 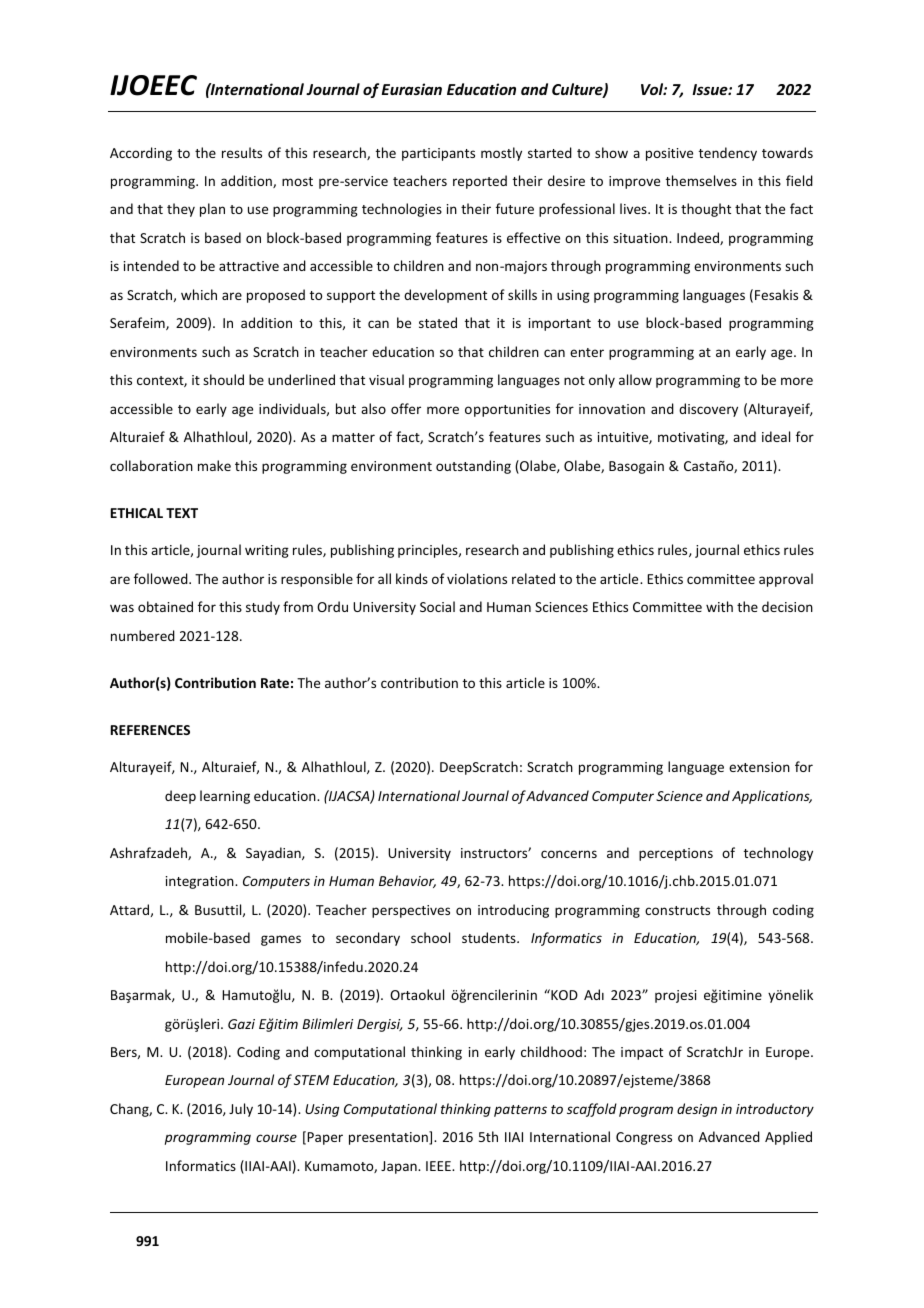 What do you see at coordinates (473, 467) in the screenshot?
I see `outstanding` at bounding box center [473, 467].
